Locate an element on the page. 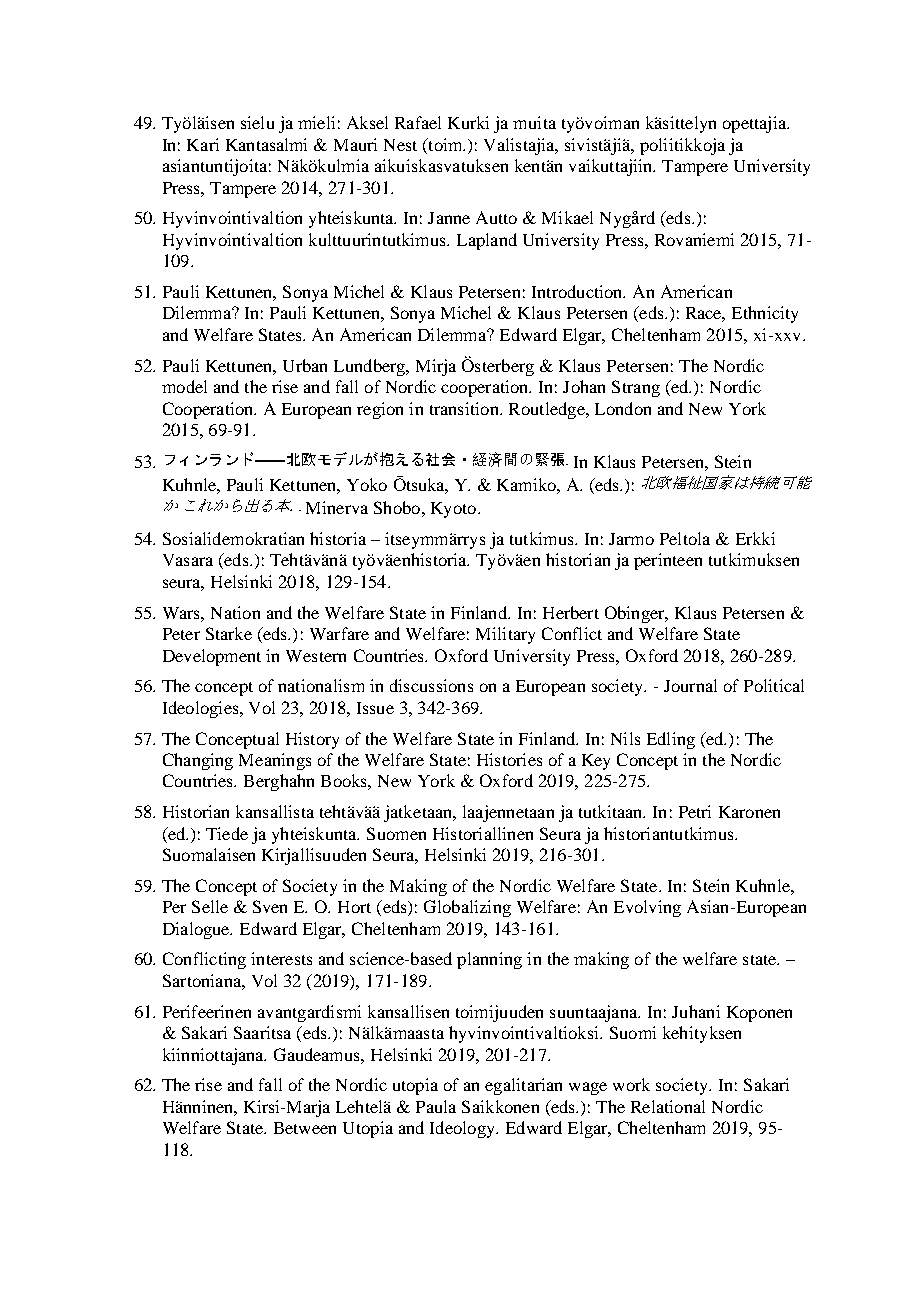  Ideology is located at coordinates (463, 1129).
